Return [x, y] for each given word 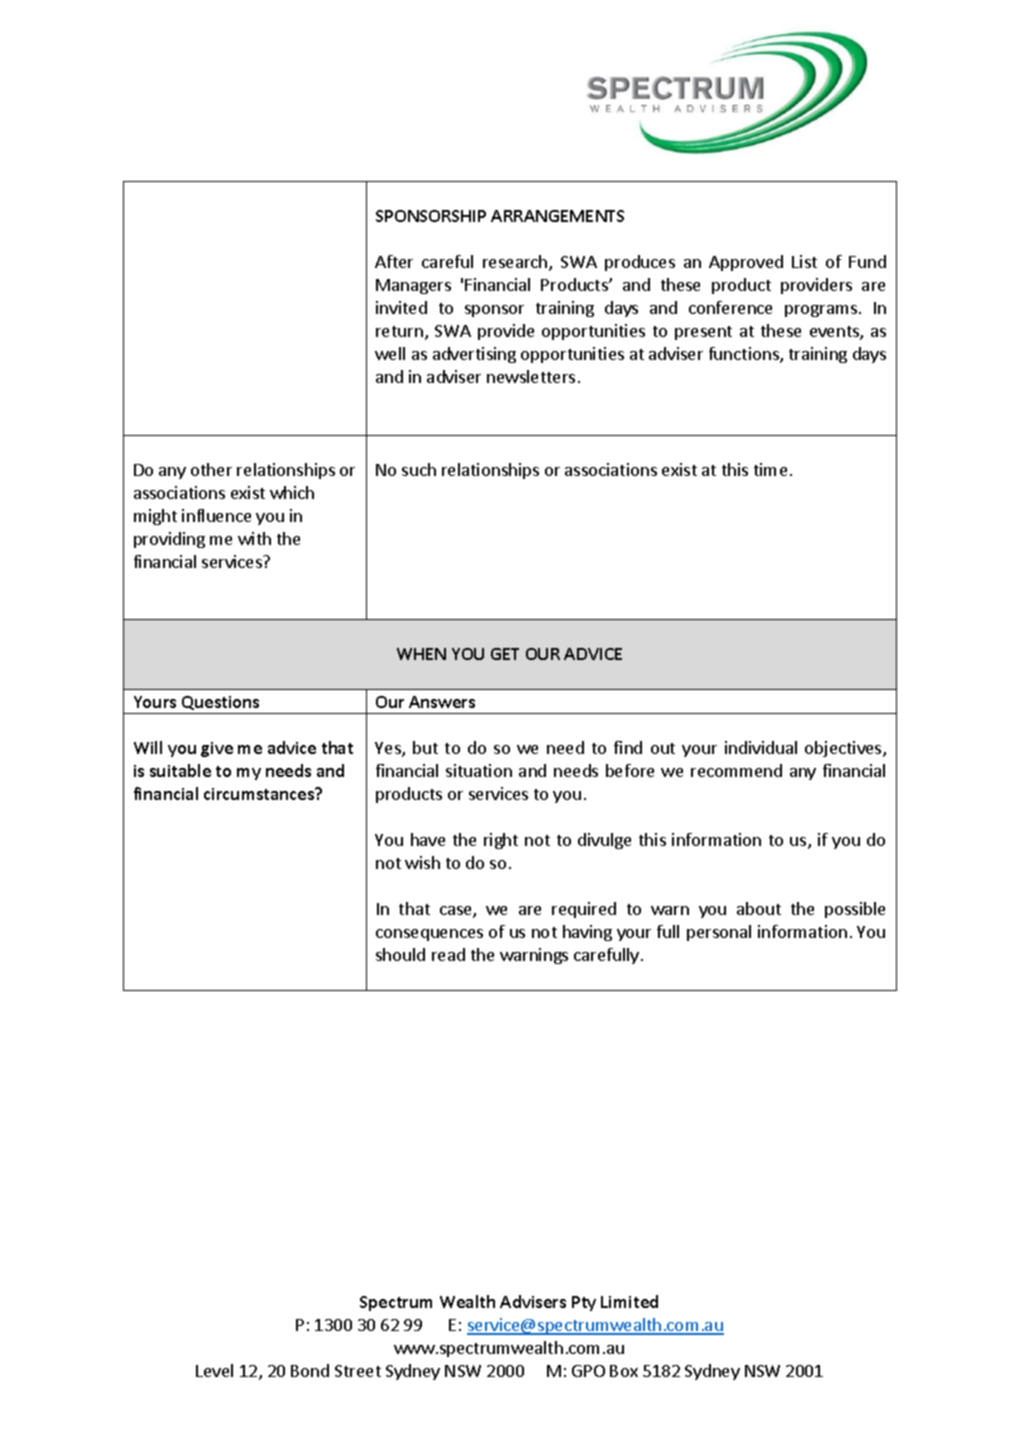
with [254, 538]
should [400, 954]
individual [761, 747]
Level [214, 1370]
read [448, 954]
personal [719, 933]
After [394, 261]
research [516, 263]
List [804, 261]
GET [505, 654]
